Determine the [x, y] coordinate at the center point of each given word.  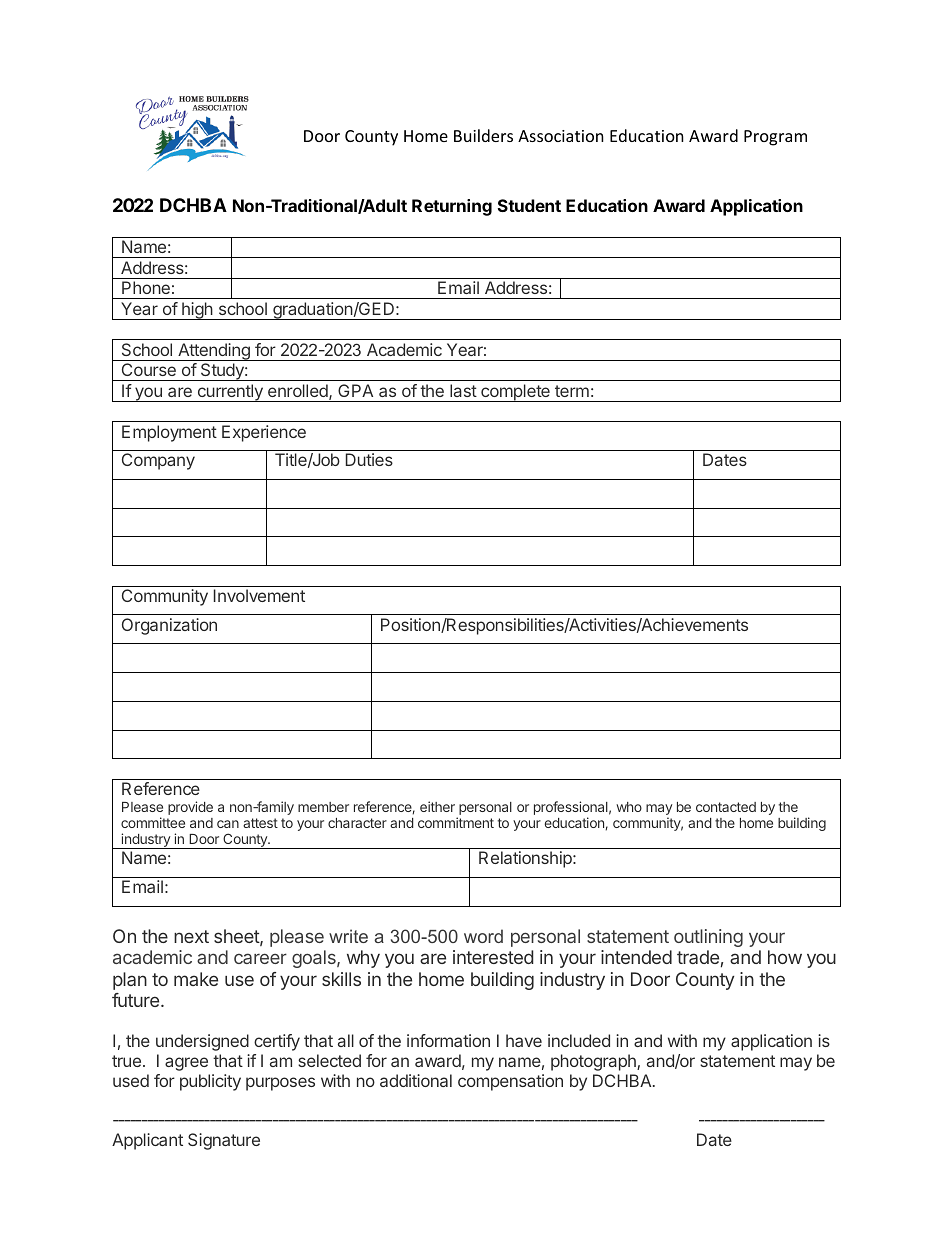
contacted [726, 807]
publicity [210, 1082]
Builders [483, 135]
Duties [369, 459]
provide [190, 808]
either [437, 806]
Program [775, 138]
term [572, 391]
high [197, 311]
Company [158, 461]
